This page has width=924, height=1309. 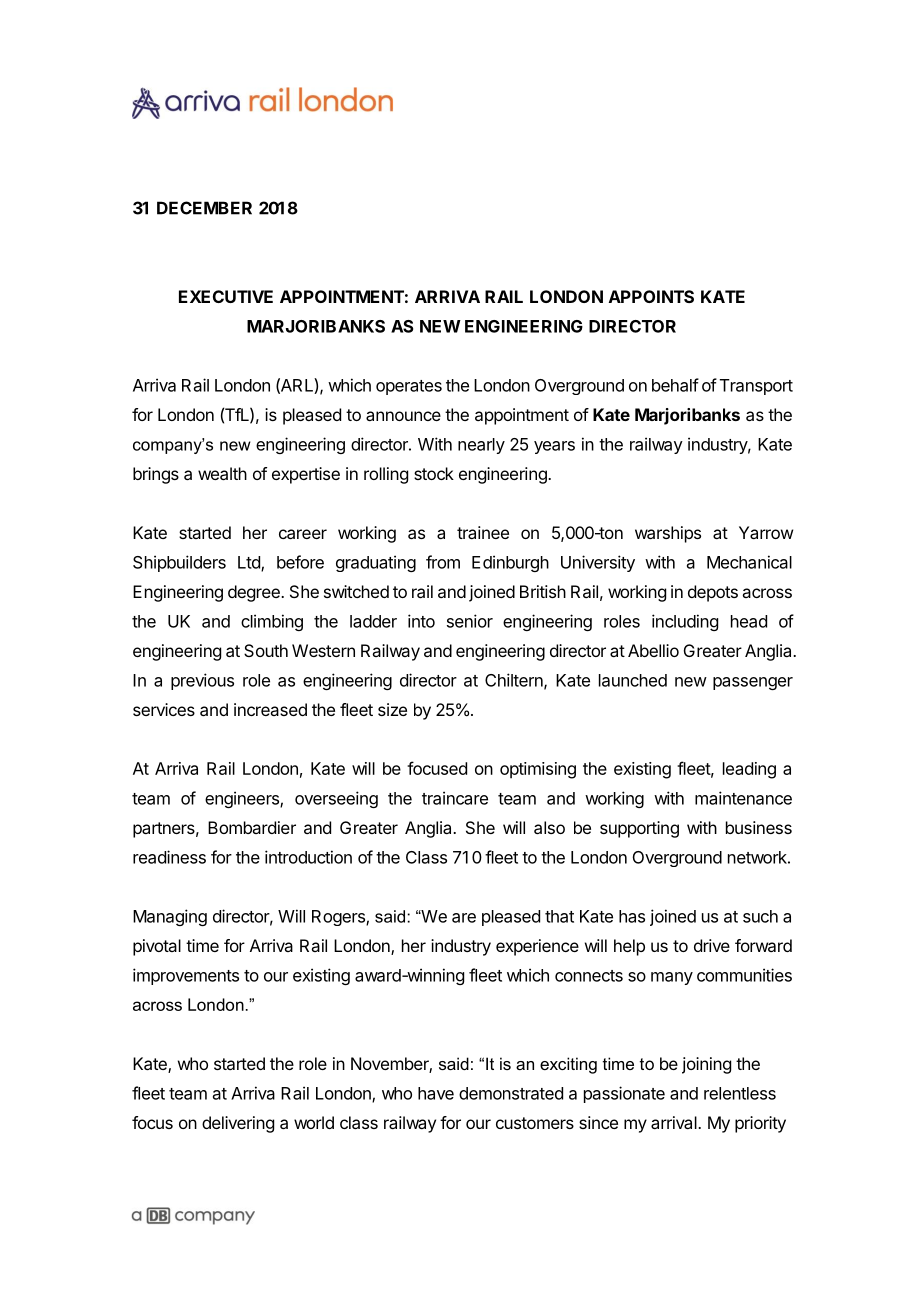 I want to click on wealth, so click(x=222, y=473).
